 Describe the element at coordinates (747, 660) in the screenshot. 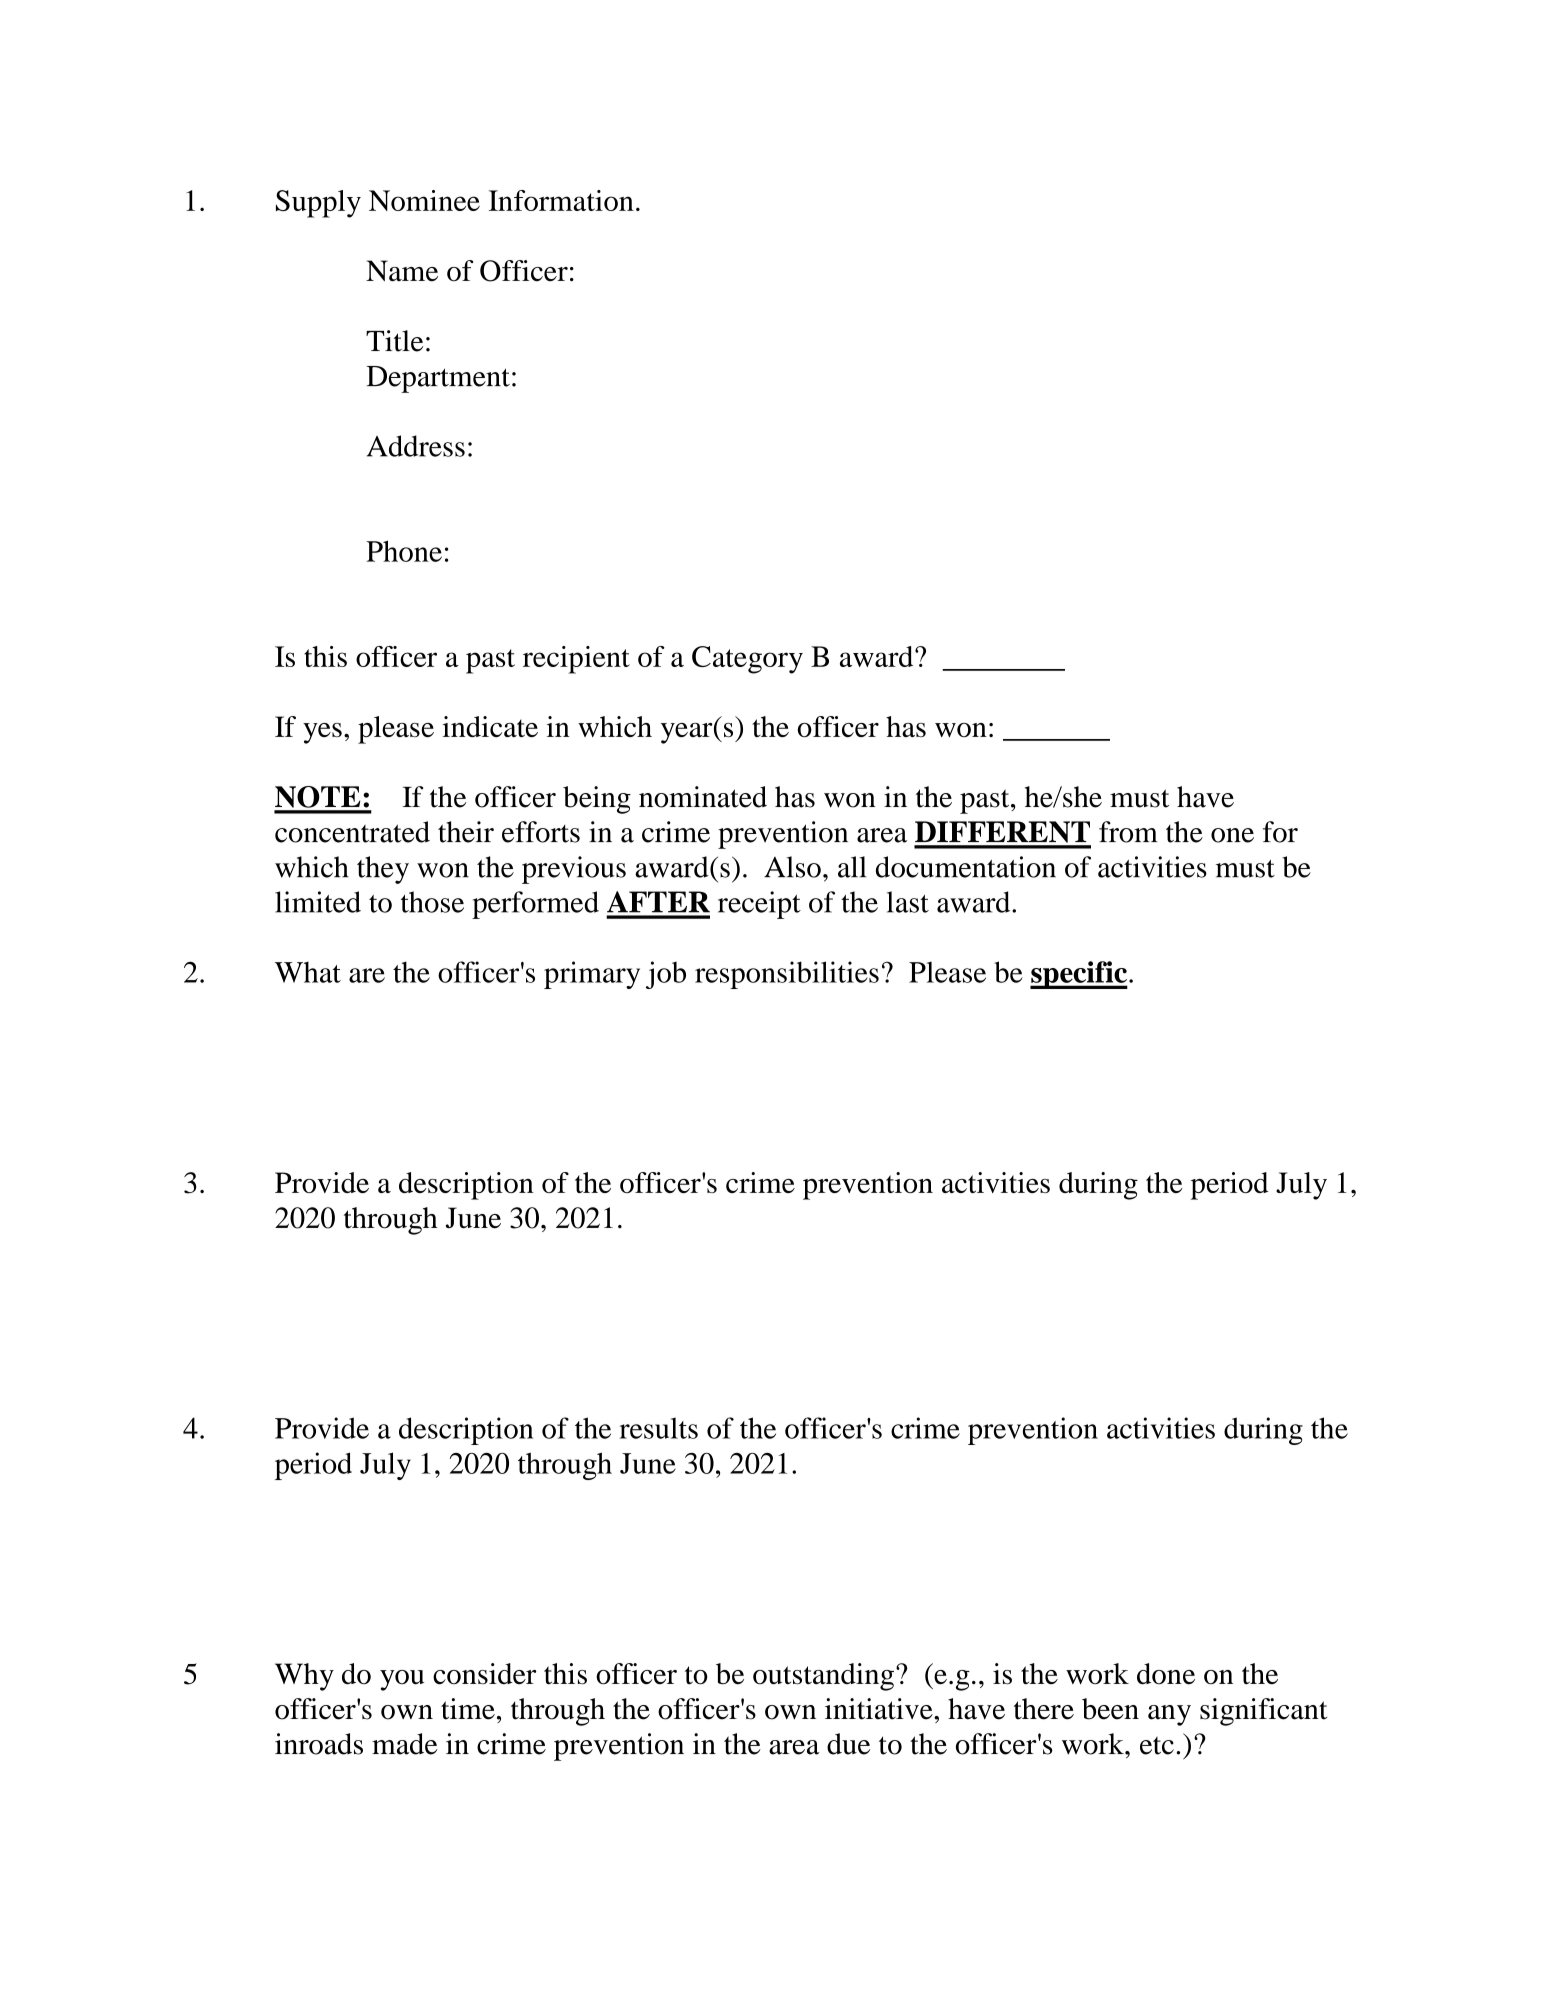

I see `Category` at that location.
